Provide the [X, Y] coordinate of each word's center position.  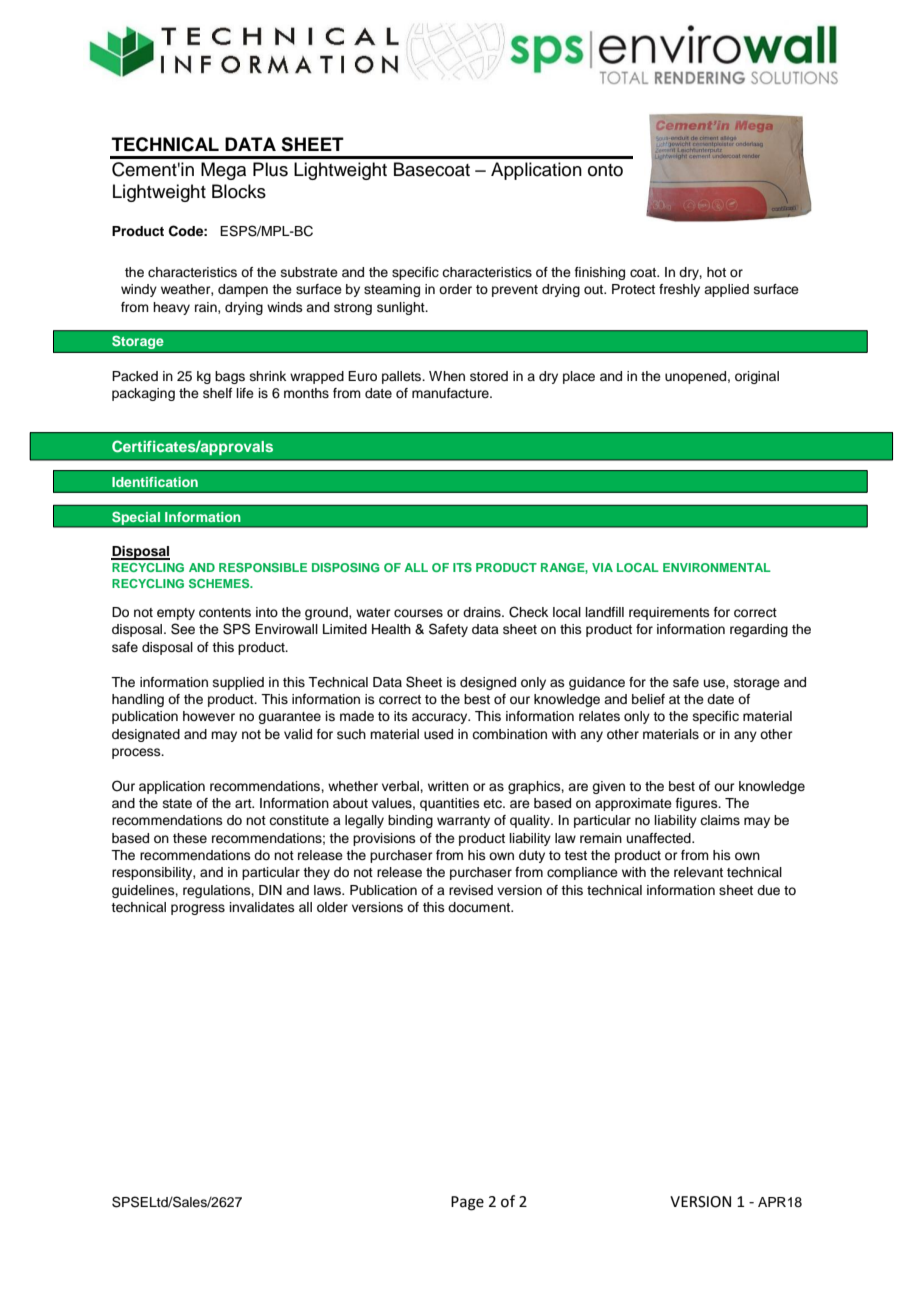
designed [488, 683]
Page [467, 1203]
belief [648, 699]
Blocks [239, 191]
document [480, 907]
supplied [238, 683]
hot [716, 272]
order [455, 289]
